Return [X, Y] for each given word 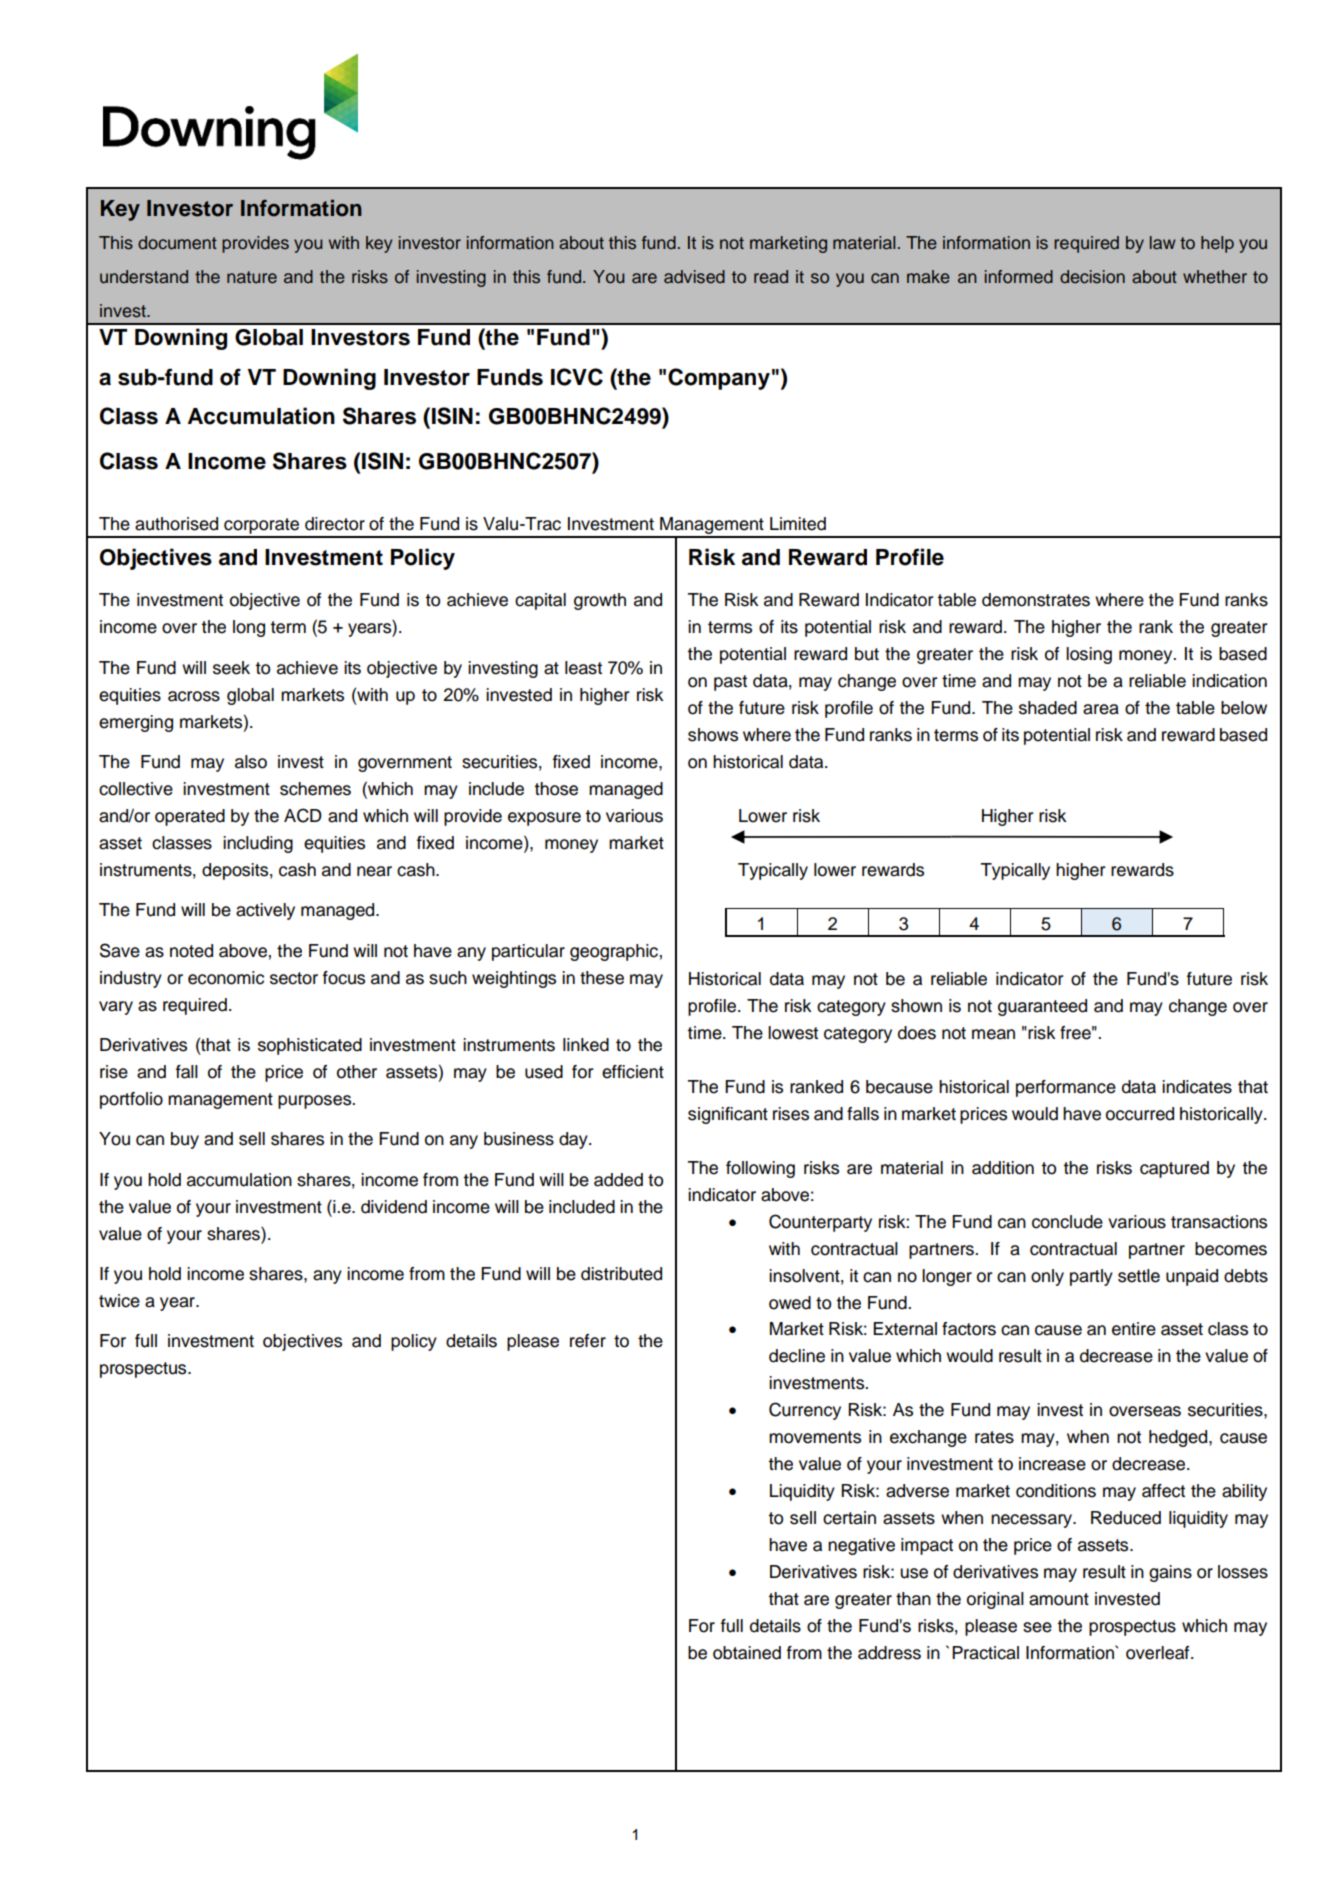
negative [861, 1546]
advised [694, 277]
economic [226, 978]
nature [252, 277]
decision [1092, 277]
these [602, 978]
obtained [747, 1653]
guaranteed [1042, 1007]
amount [1059, 1599]
